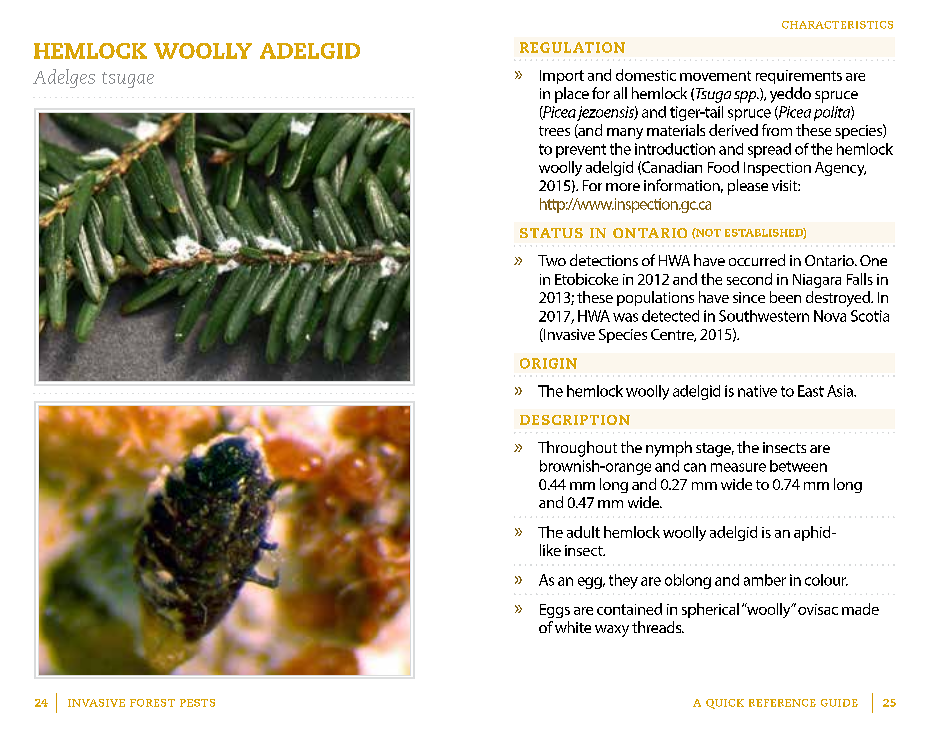  I want to click on CHARACTERISTICS, so click(837, 25).
